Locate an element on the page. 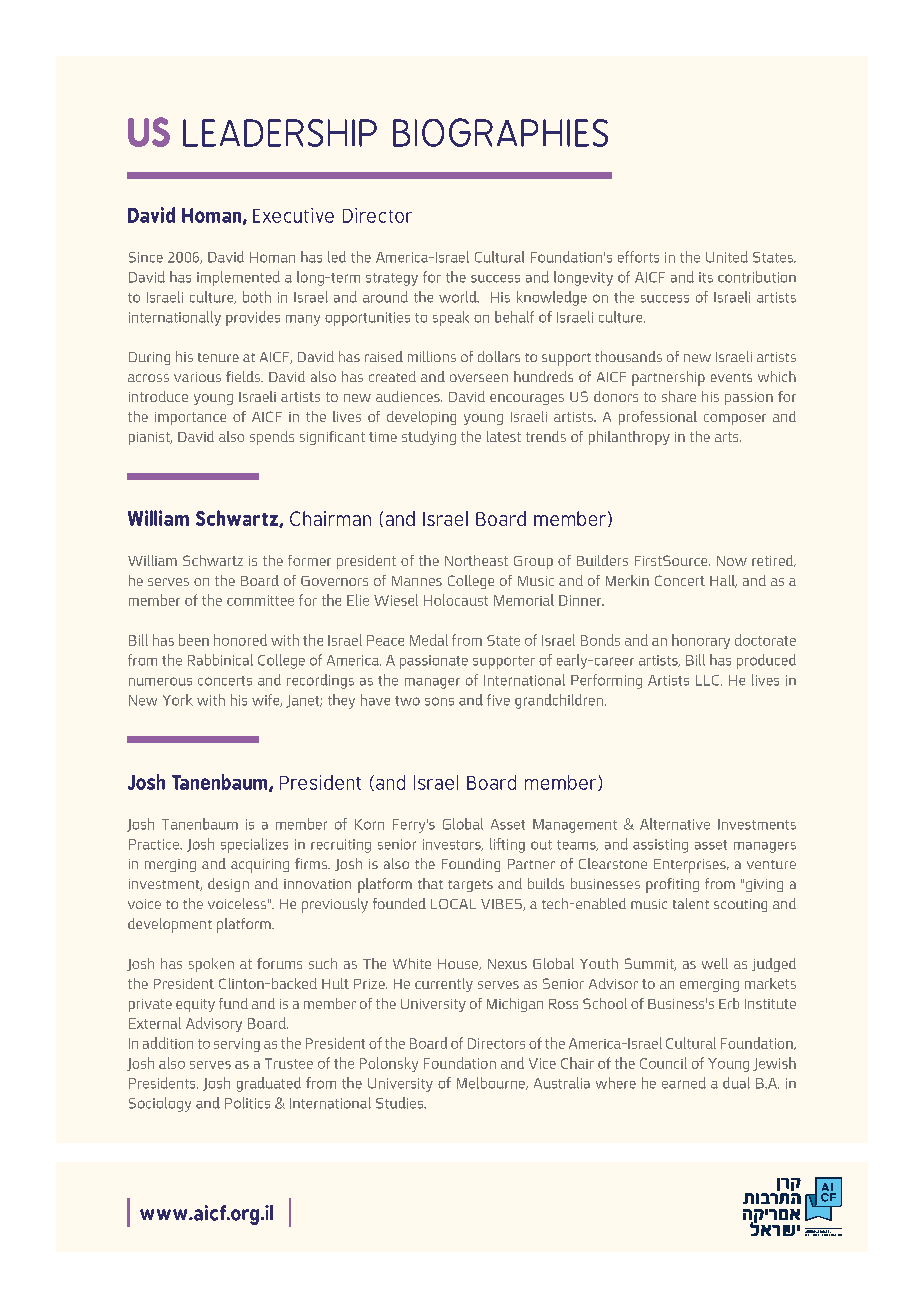  LEADERSHIP is located at coordinates (280, 133).
